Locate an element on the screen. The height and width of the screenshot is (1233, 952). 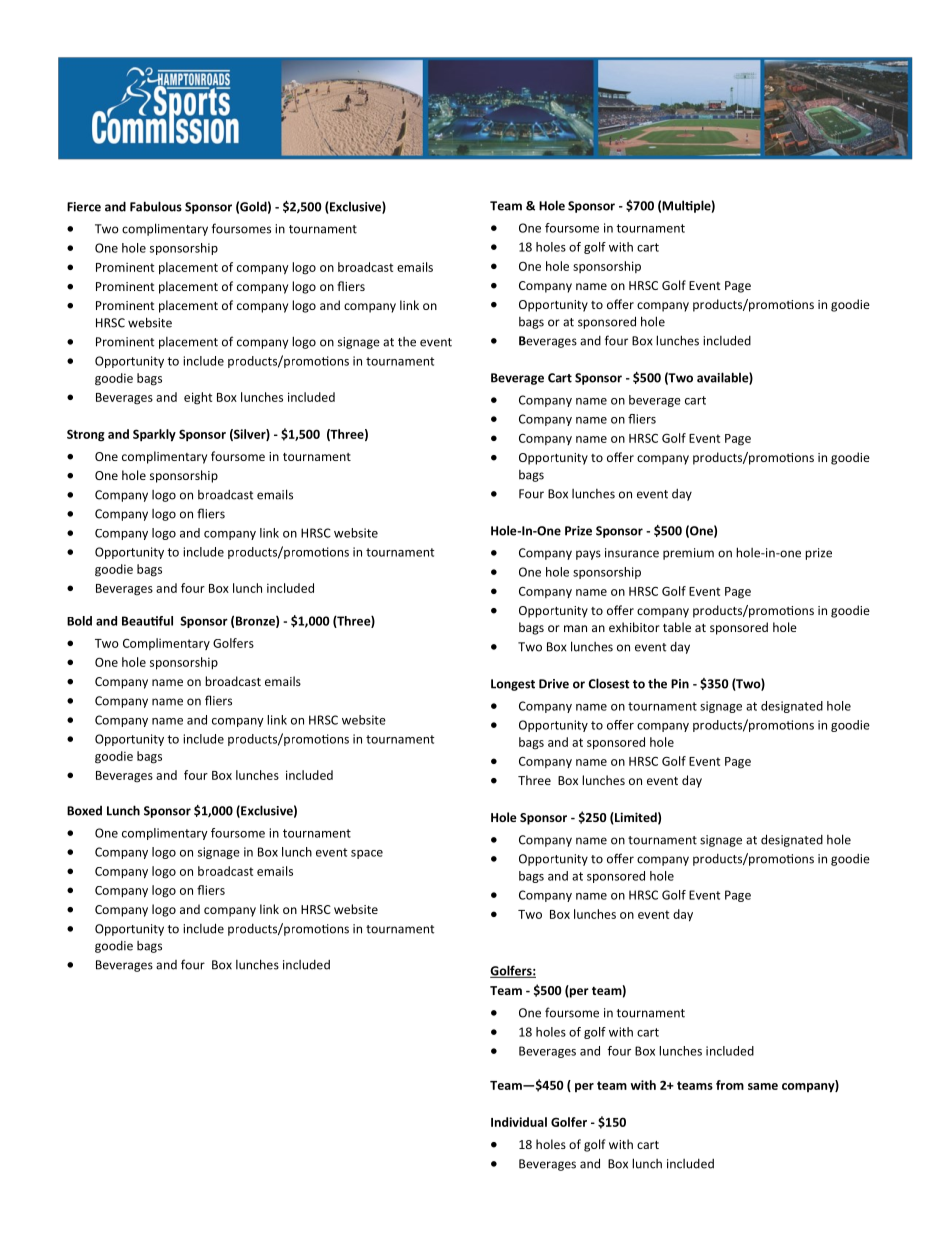
Beautiful is located at coordinates (147, 621).
